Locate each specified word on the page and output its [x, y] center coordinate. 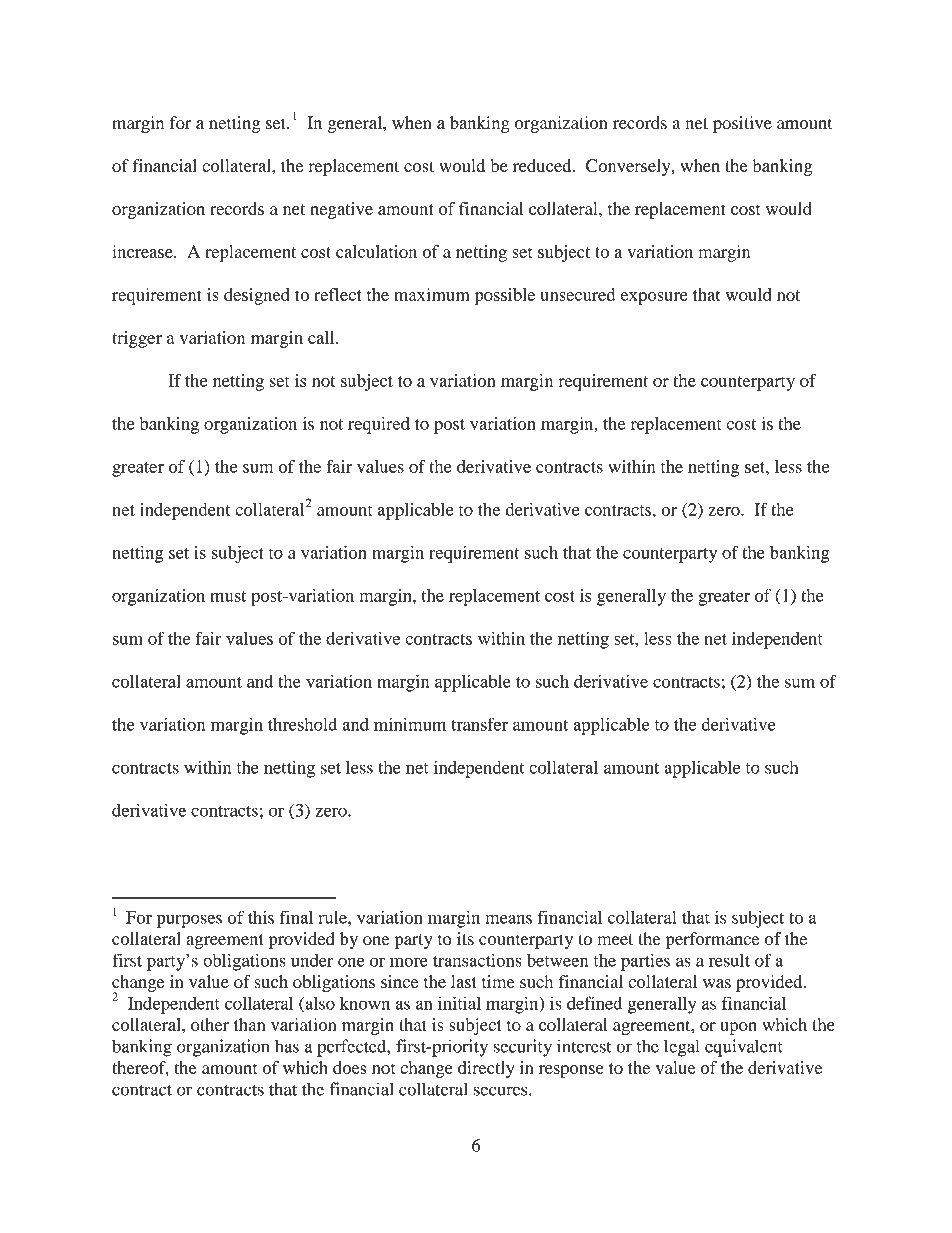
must [228, 596]
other [210, 1024]
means [509, 919]
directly [486, 1069]
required [379, 425]
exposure [654, 298]
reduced [543, 165]
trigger [137, 339]
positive [742, 124]
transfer [480, 724]
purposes [189, 921]
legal [681, 1048]
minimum [410, 724]
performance [713, 940]
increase [143, 251]
